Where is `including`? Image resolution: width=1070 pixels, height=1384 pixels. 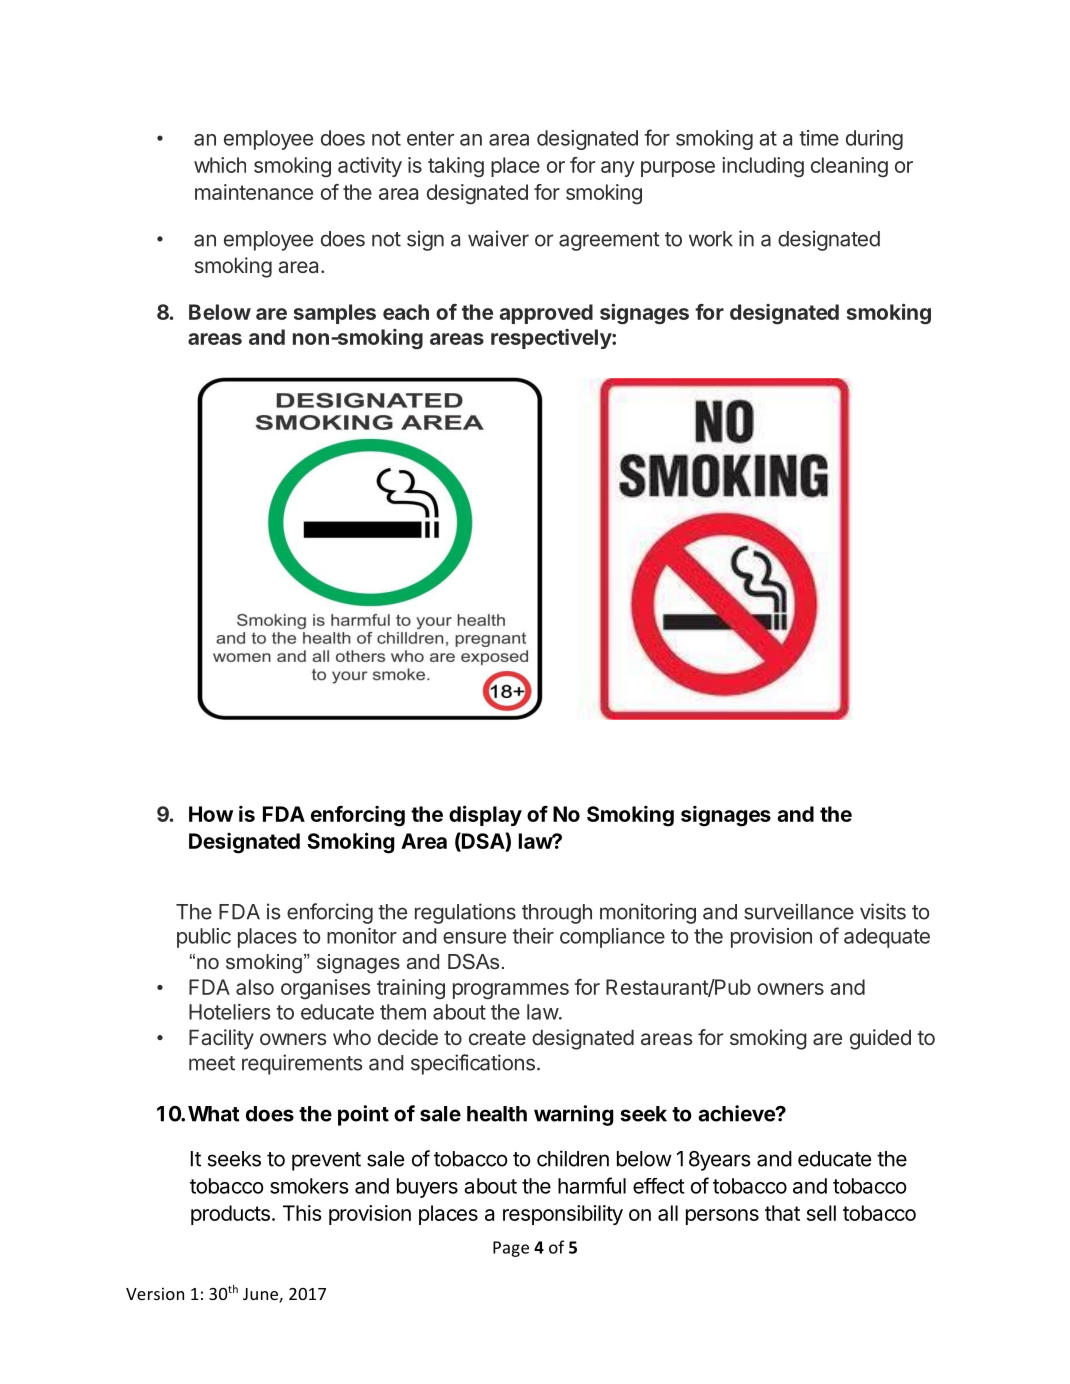 including is located at coordinates (763, 167).
